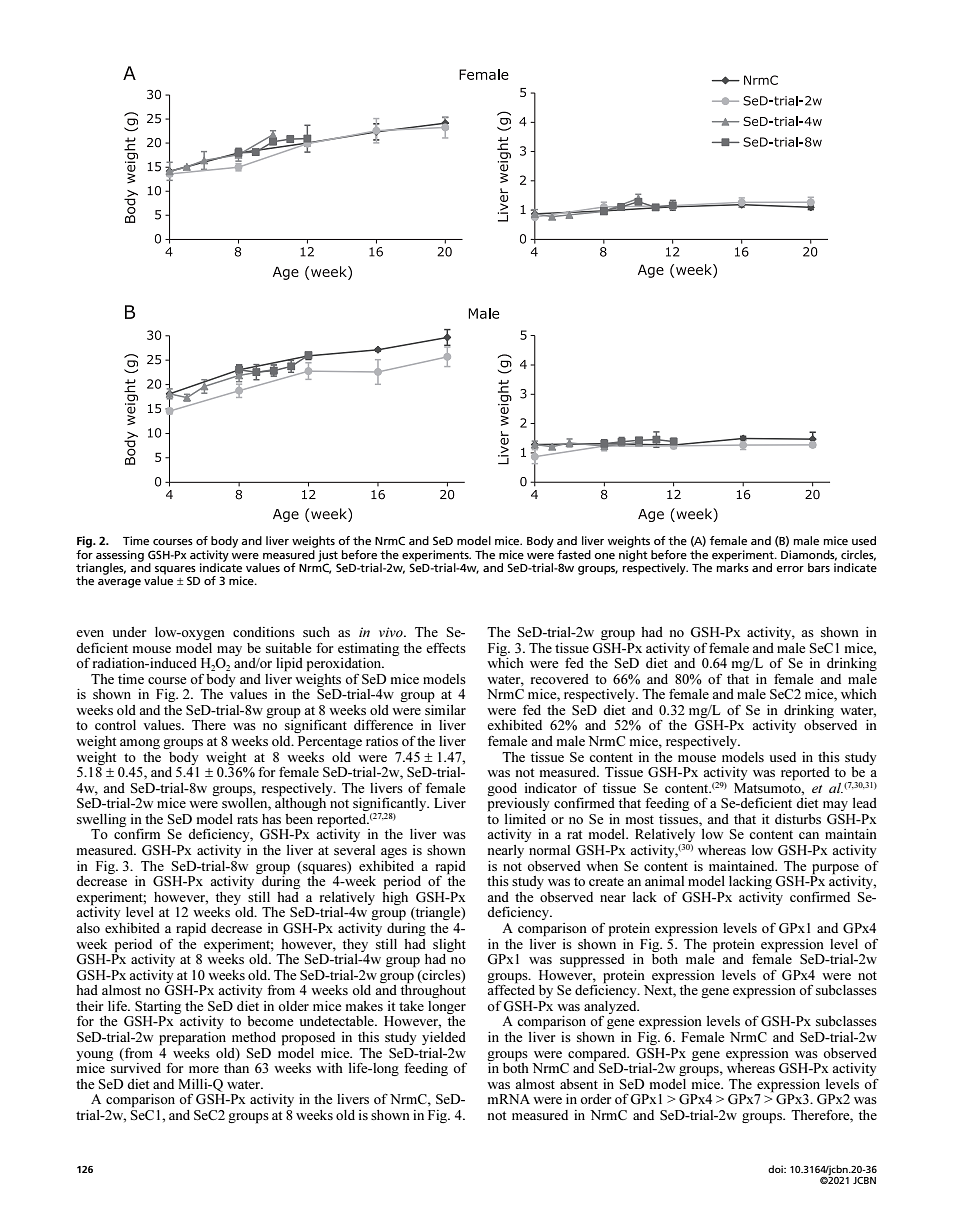  What do you see at coordinates (395, 897) in the screenshot?
I see `high` at bounding box center [395, 897].
